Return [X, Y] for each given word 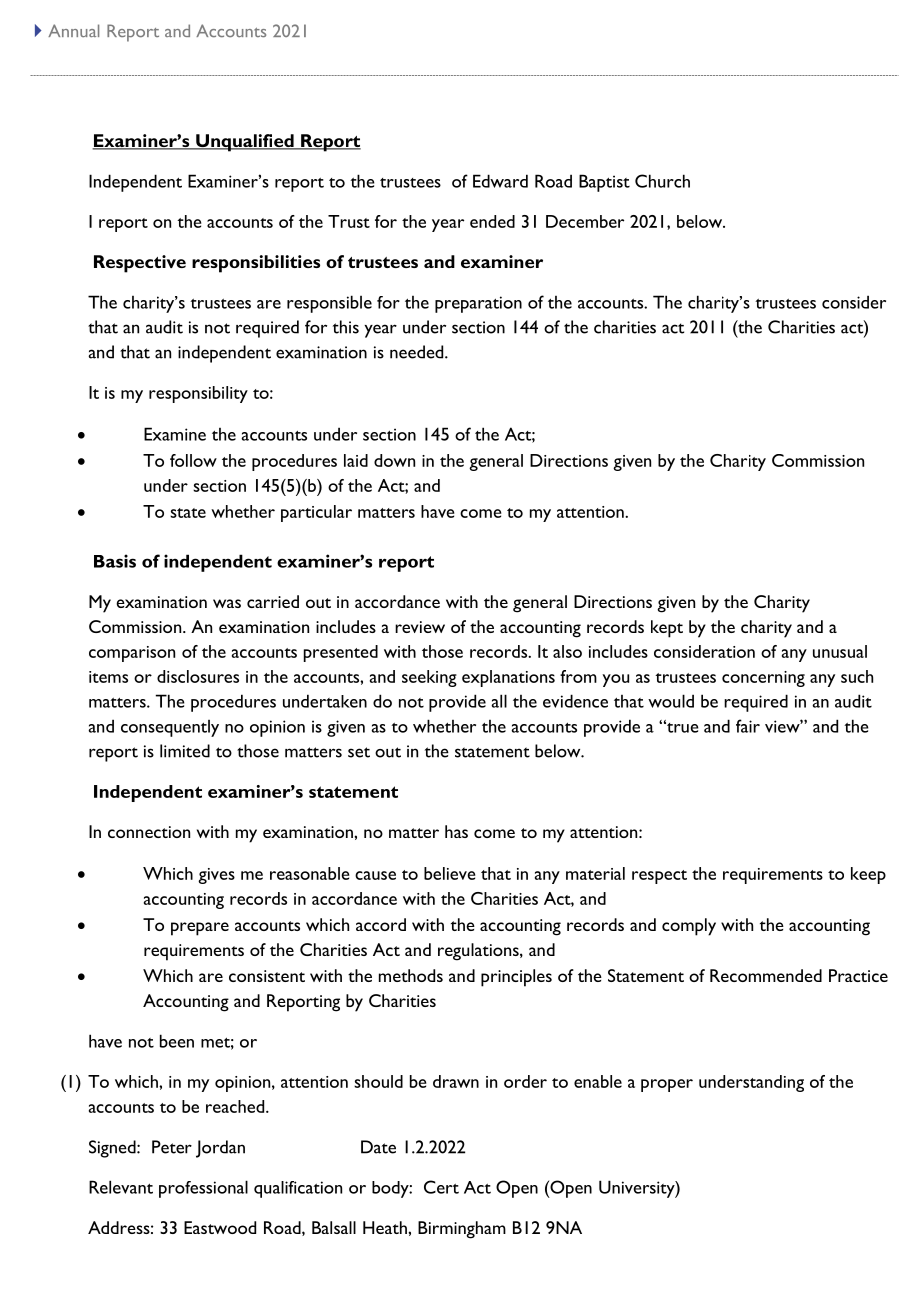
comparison [132, 654]
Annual [73, 30]
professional [203, 1189]
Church [662, 181]
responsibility [198, 394]
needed [418, 352]
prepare [200, 929]
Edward [500, 181]
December [585, 221]
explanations [508, 678]
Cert [441, 1187]
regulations [479, 952]
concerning [763, 679]
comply [689, 927]
